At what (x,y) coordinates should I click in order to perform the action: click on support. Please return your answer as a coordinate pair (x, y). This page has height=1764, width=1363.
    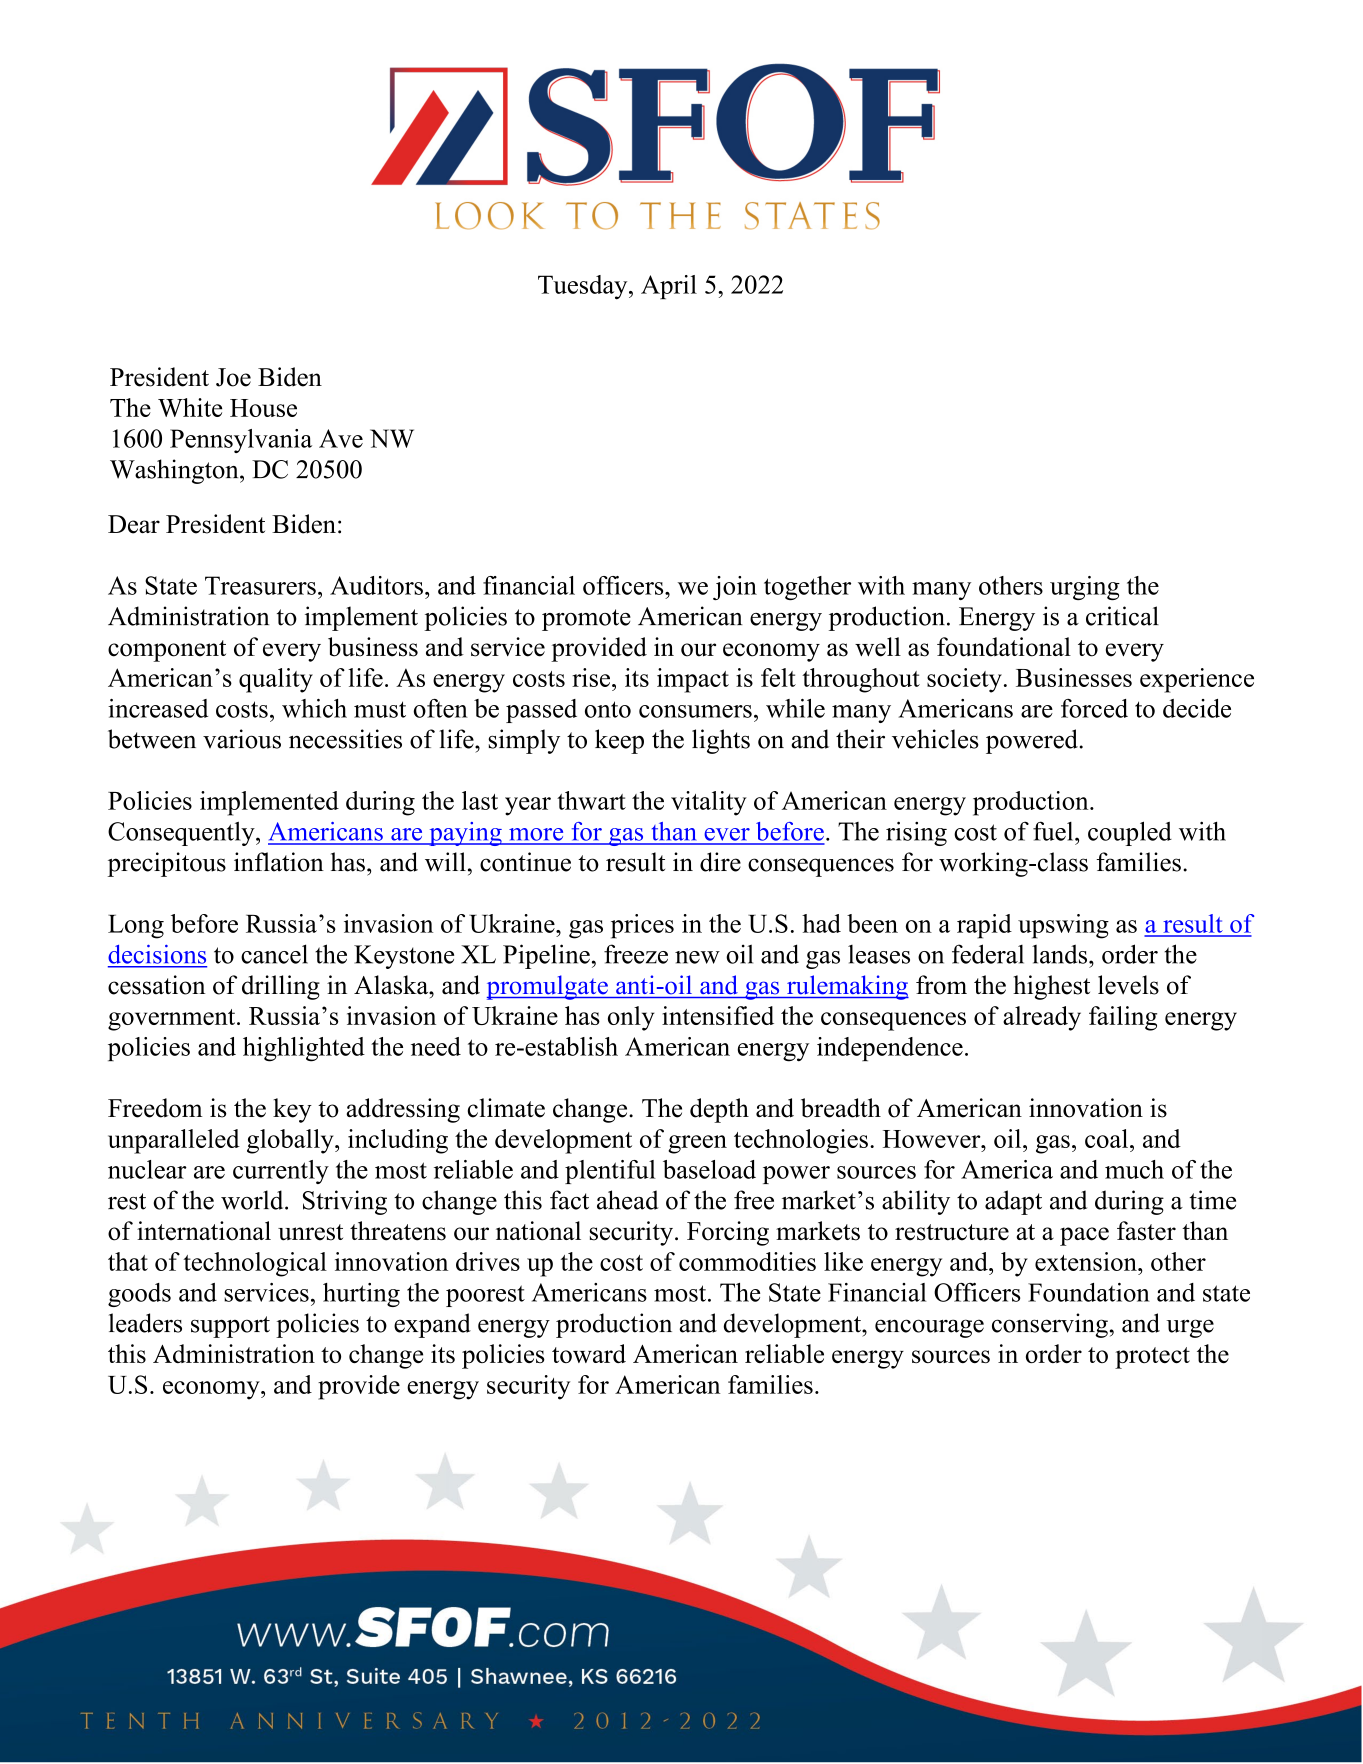
    Looking at the image, I should click on (230, 1327).
